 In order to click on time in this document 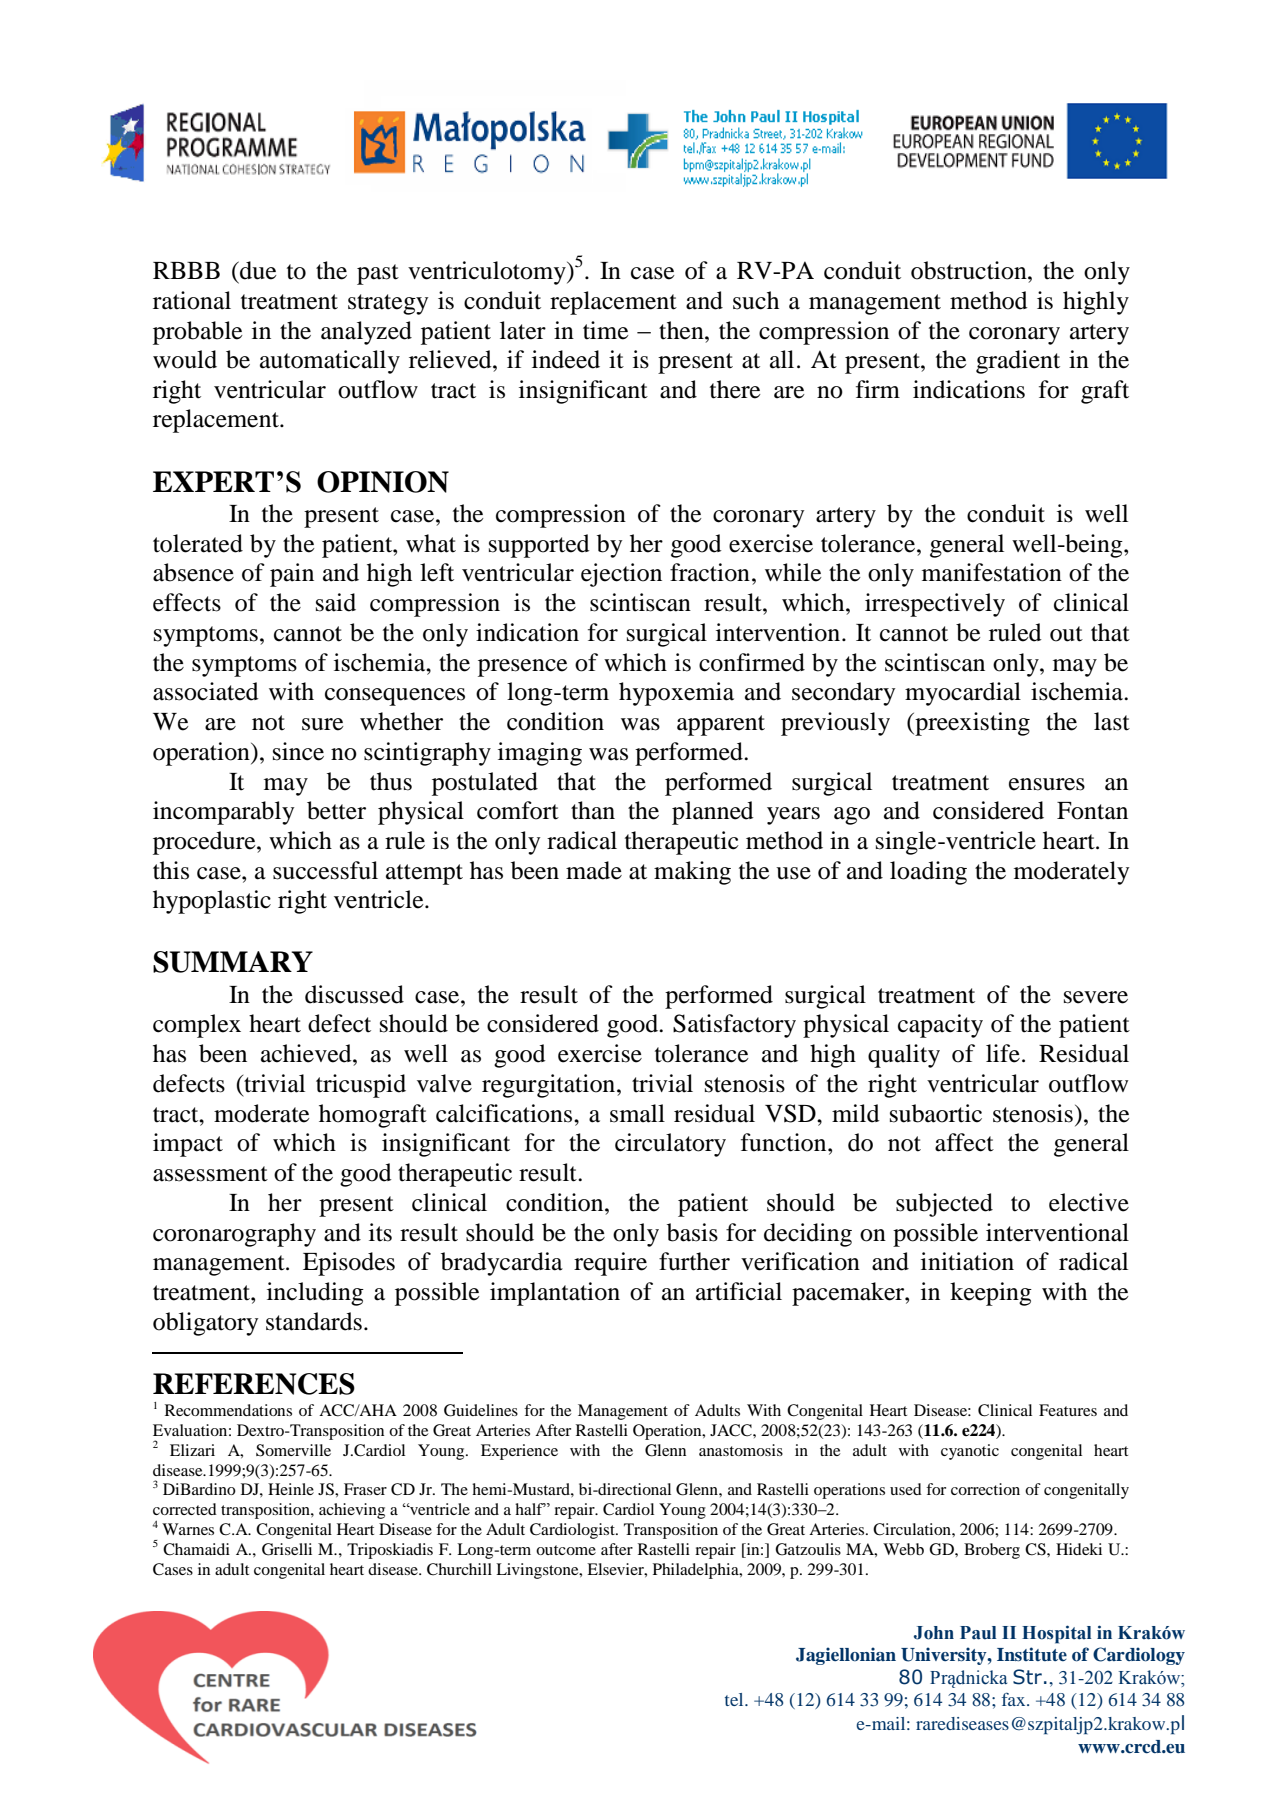, I will do `click(606, 330)`.
